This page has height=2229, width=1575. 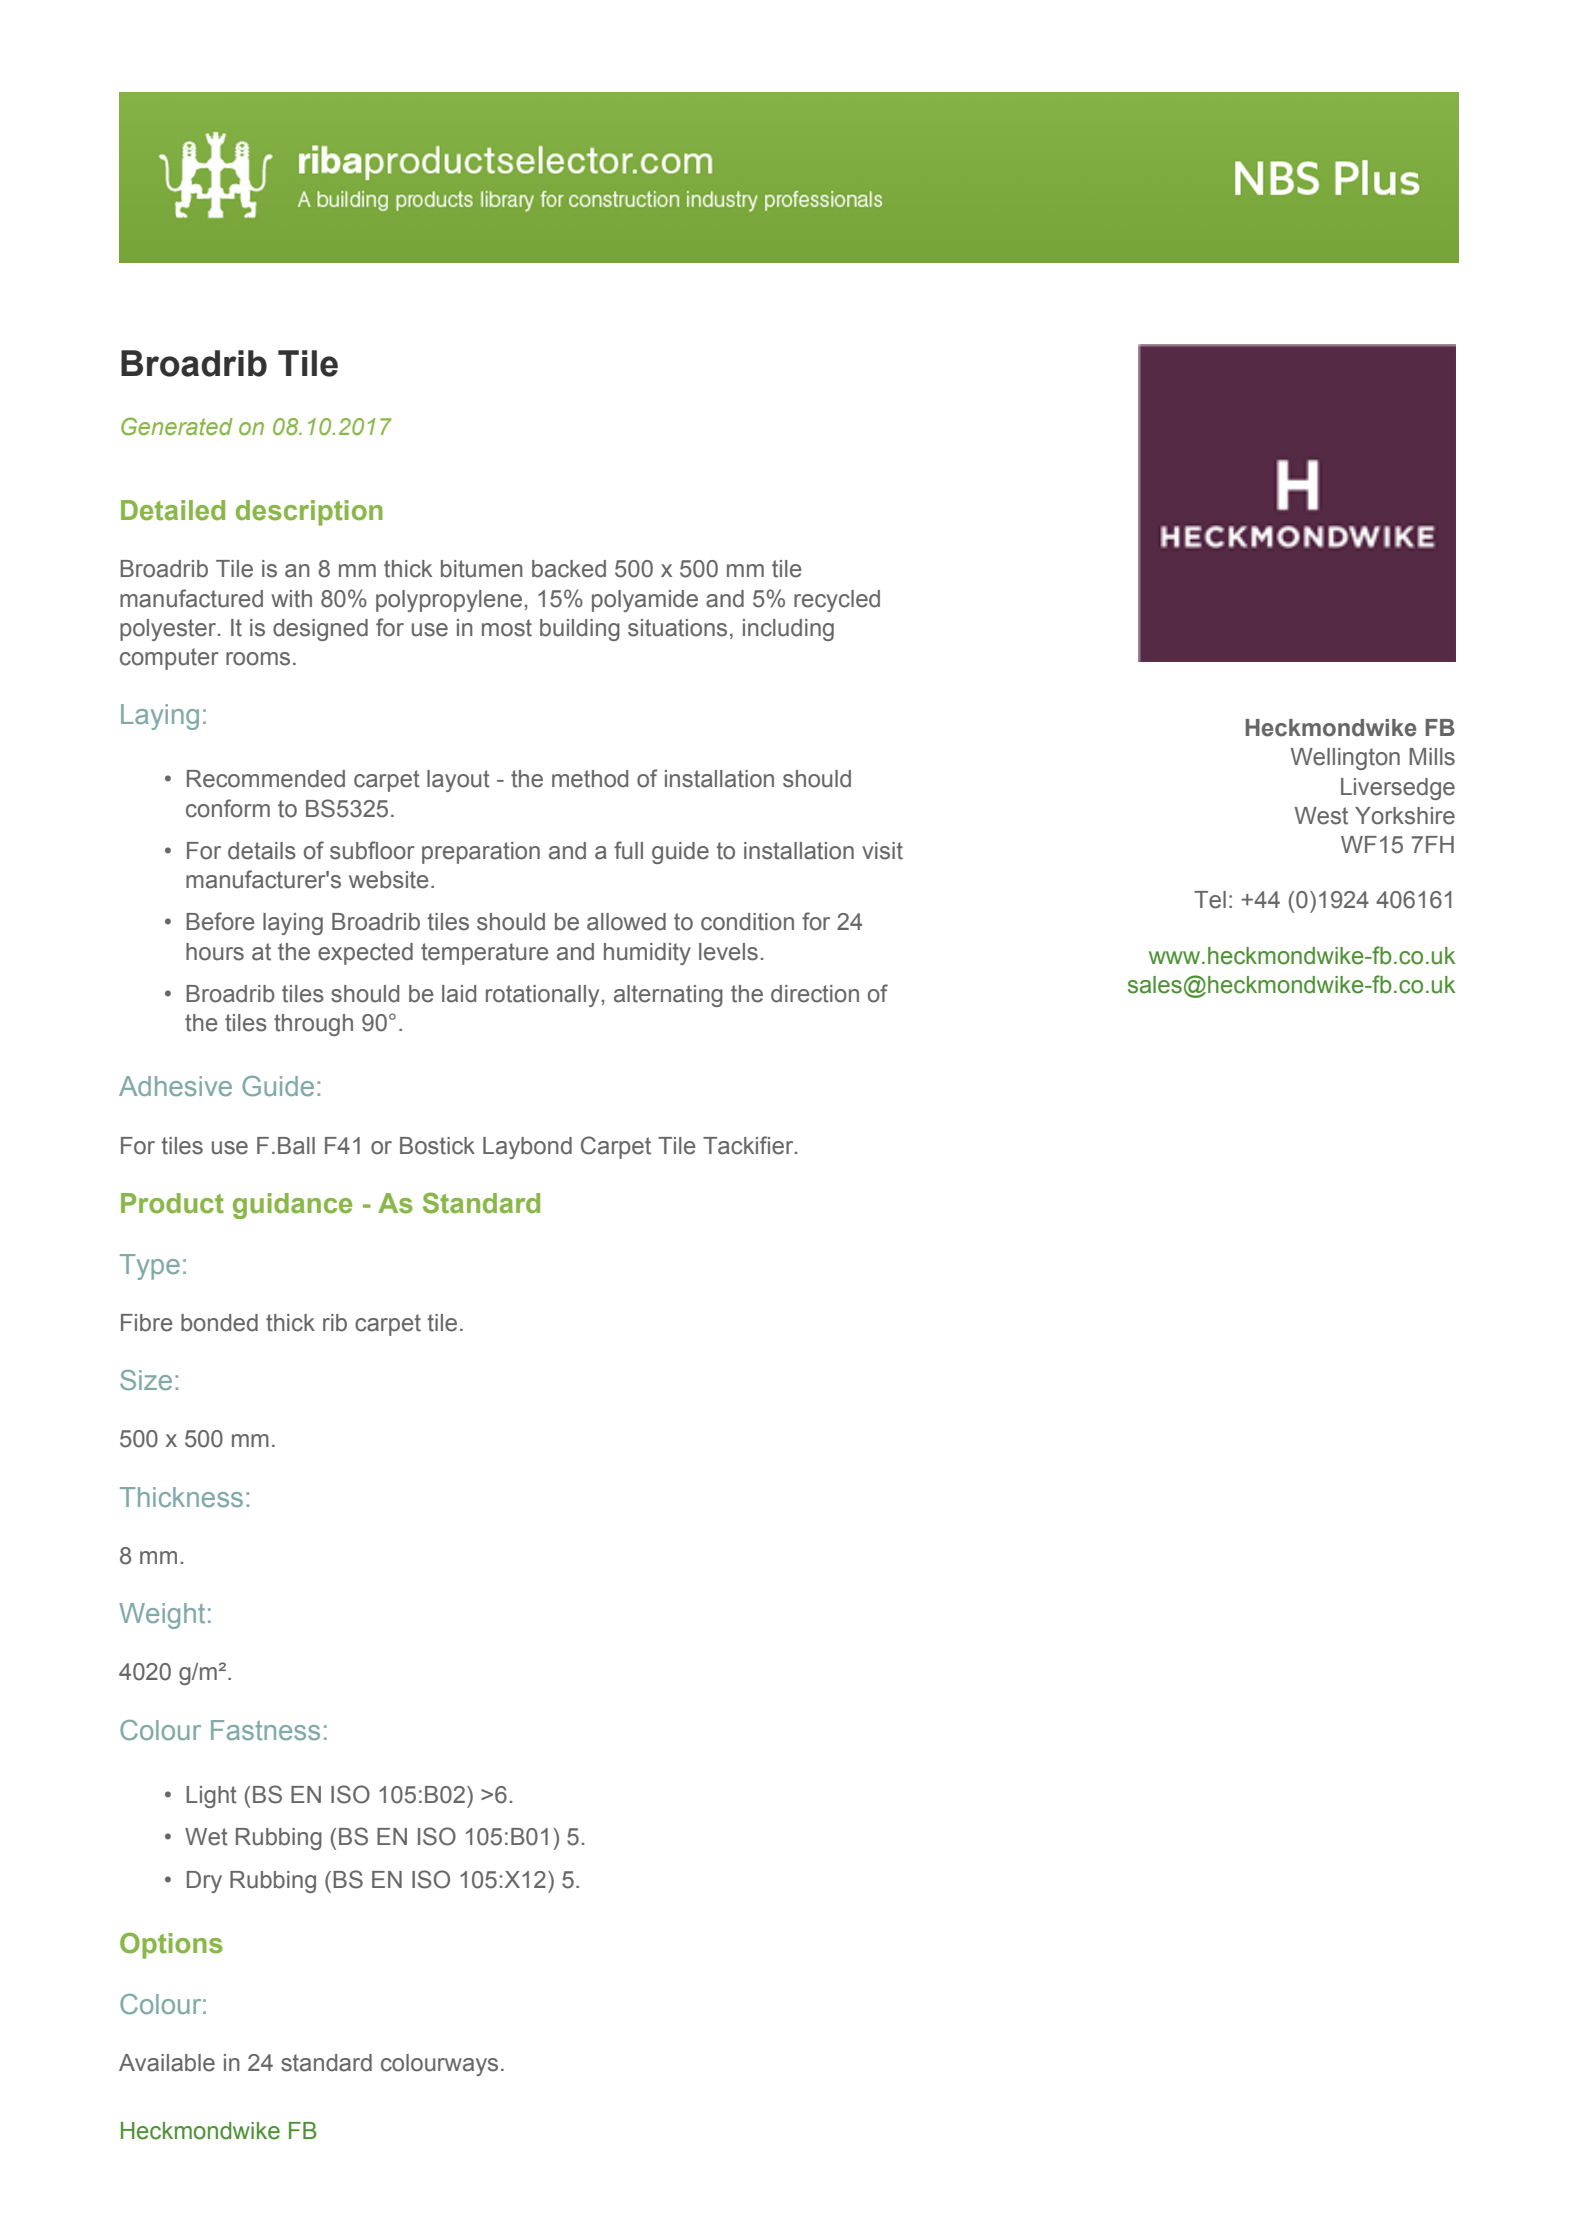 I want to click on alternating, so click(x=668, y=996).
